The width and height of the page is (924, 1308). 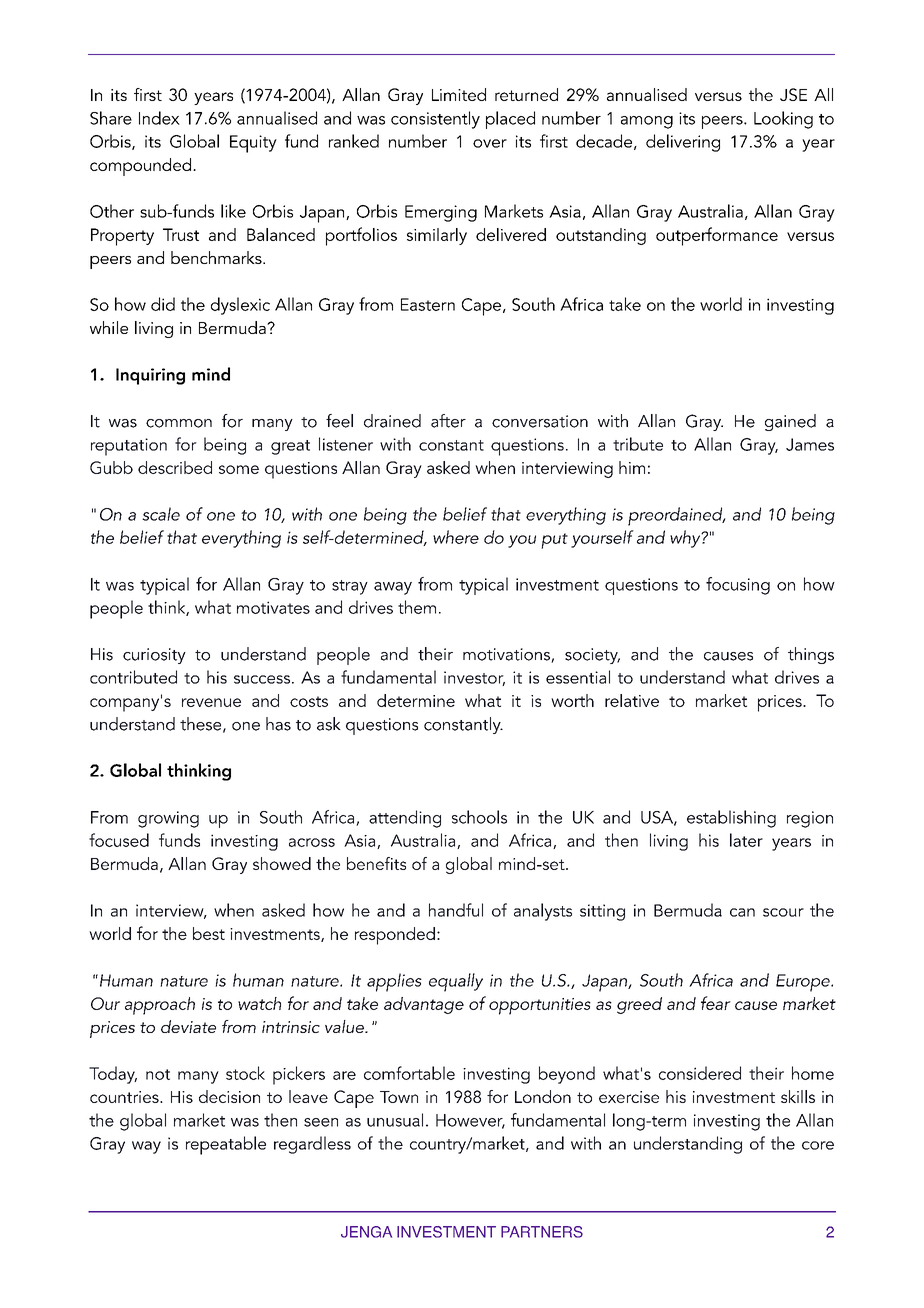 What do you see at coordinates (435, 120) in the page?
I see `consistently` at bounding box center [435, 120].
